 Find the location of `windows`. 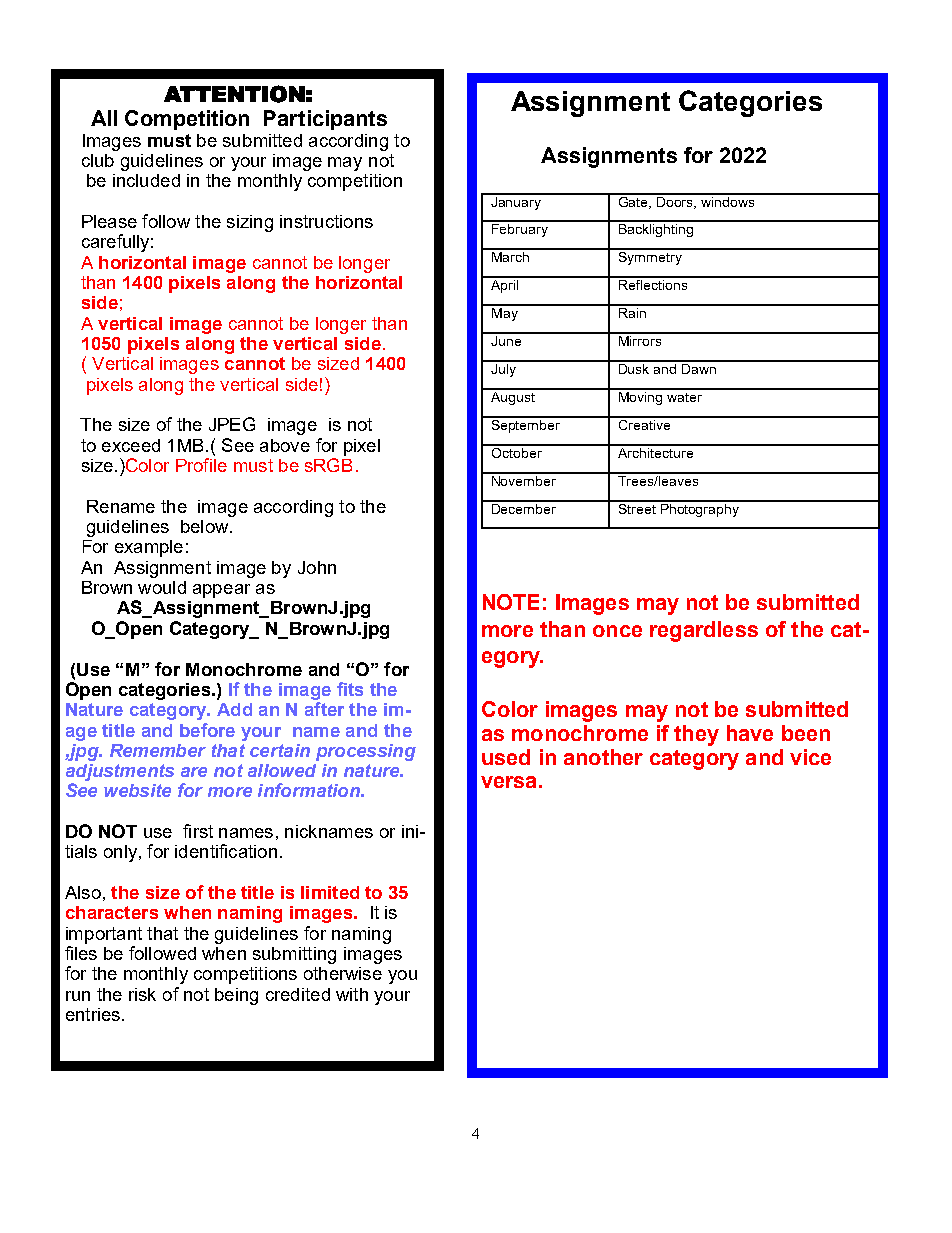

windows is located at coordinates (728, 200).
